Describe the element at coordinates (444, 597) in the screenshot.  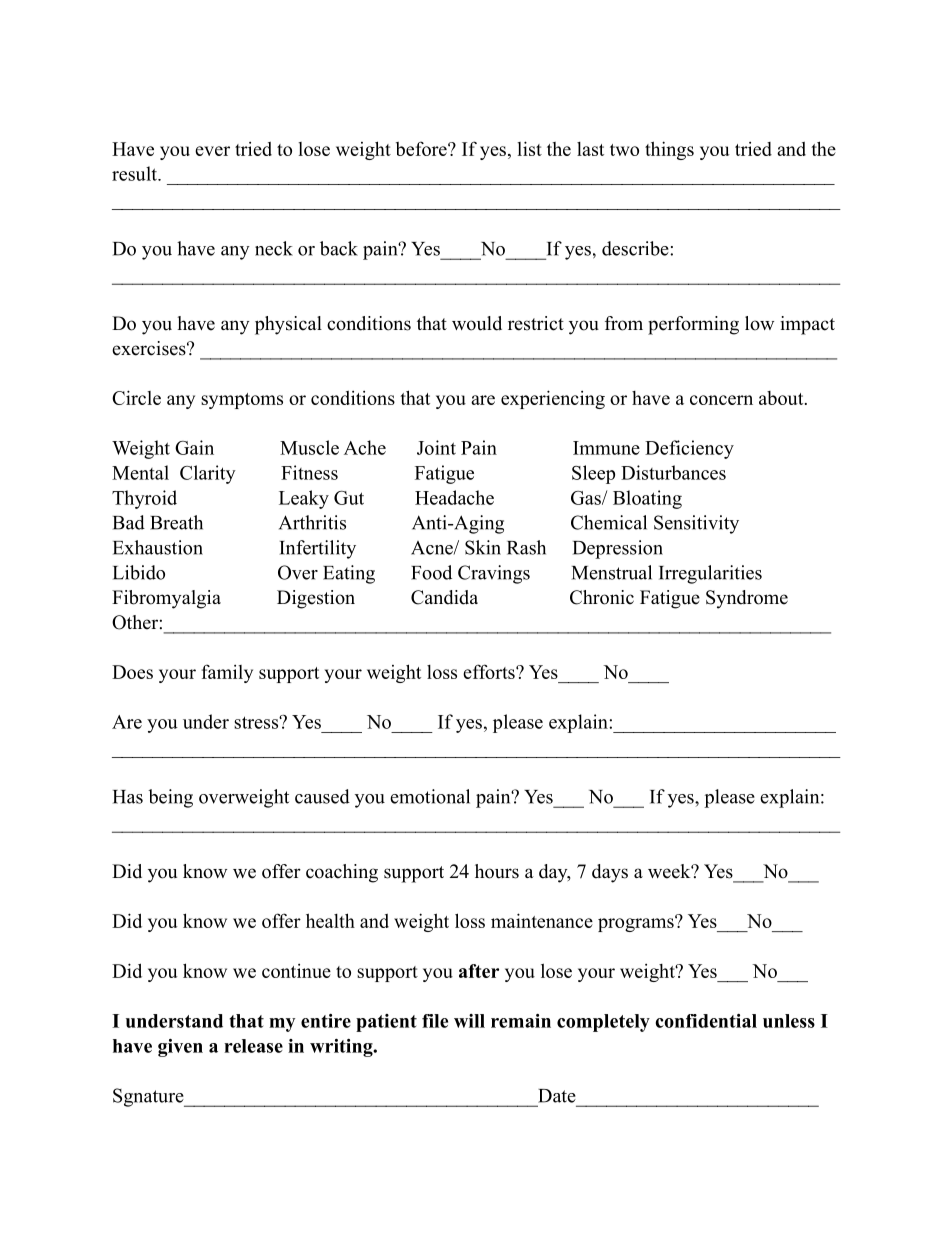
I see `Candida` at that location.
